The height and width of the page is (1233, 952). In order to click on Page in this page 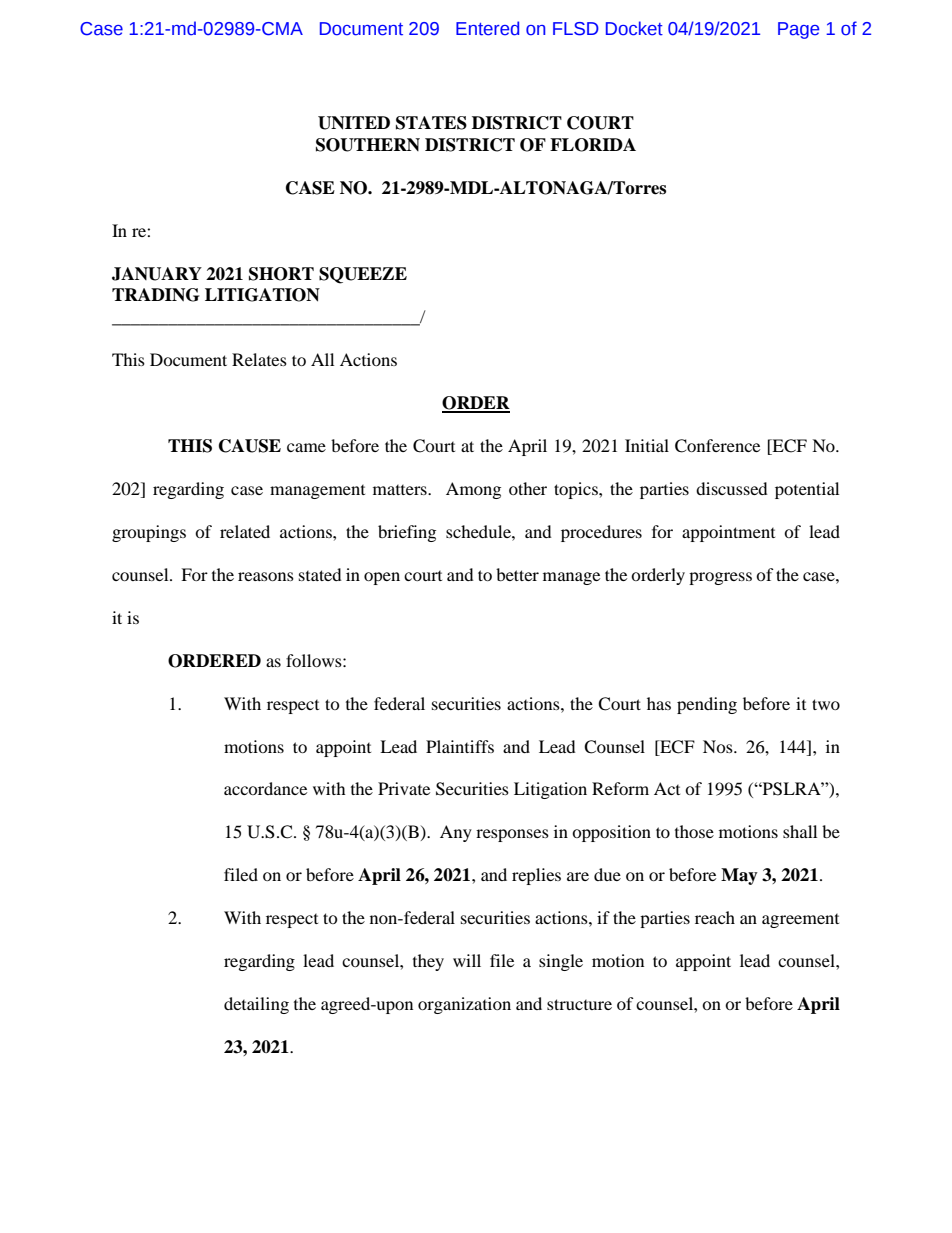, I will do `click(798, 30)`.
